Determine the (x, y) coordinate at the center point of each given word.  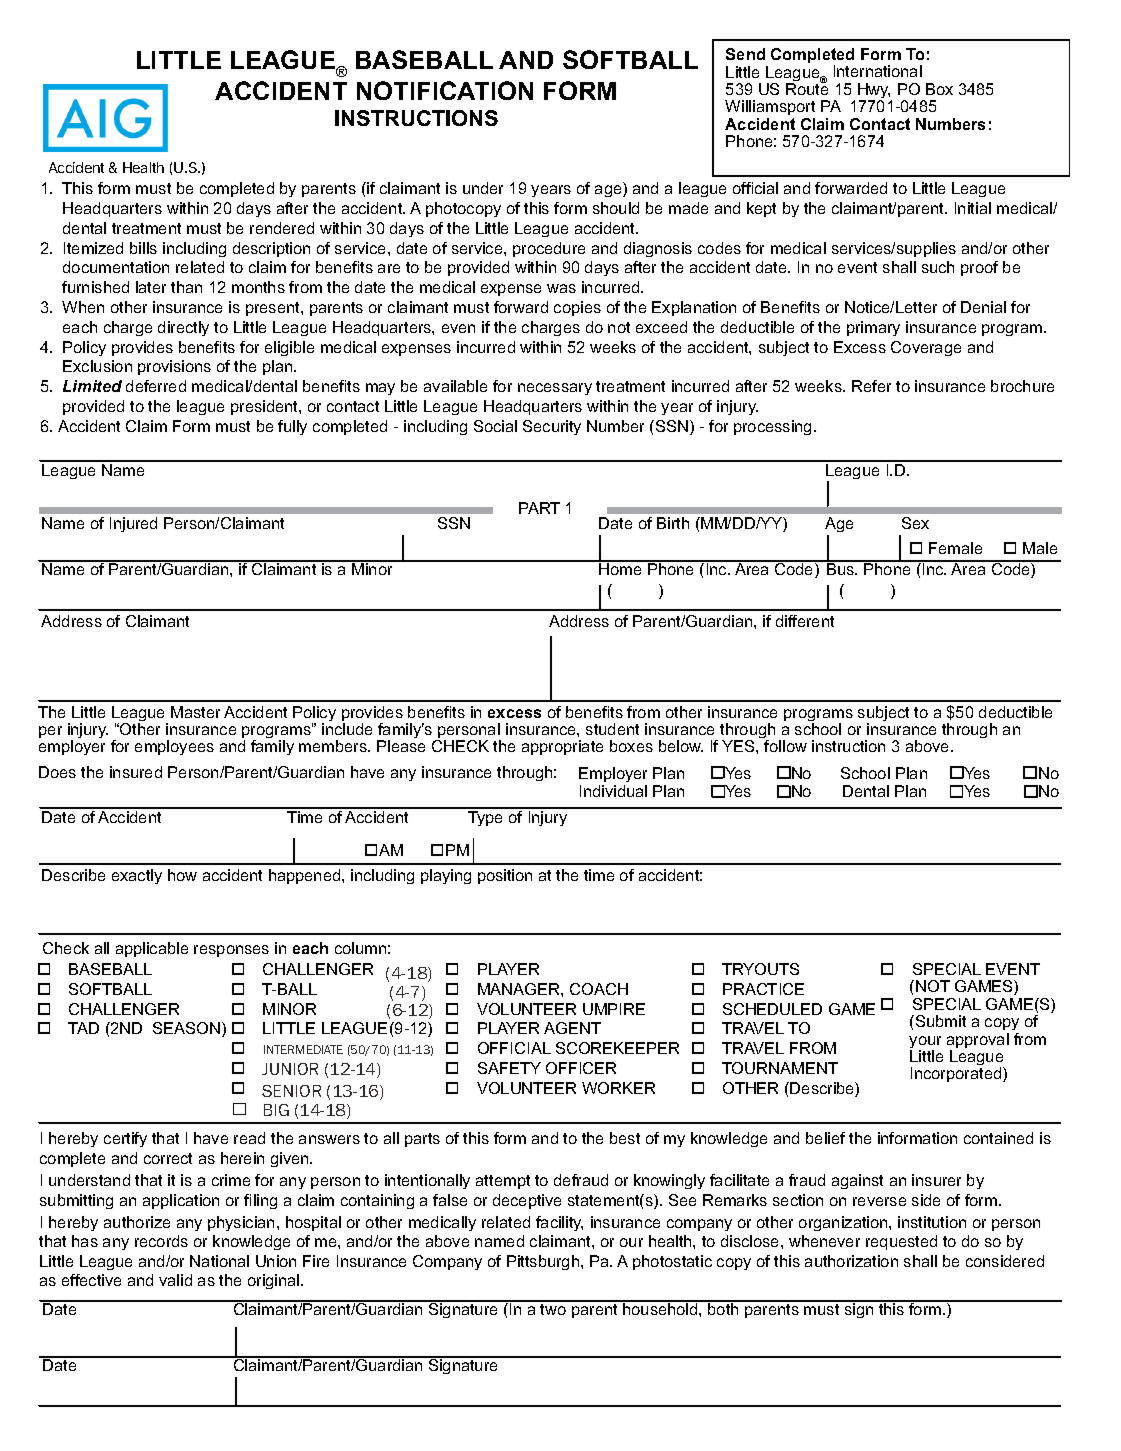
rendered (282, 228)
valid (175, 1280)
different (805, 621)
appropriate (562, 747)
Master (195, 712)
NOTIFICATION (445, 90)
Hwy (874, 92)
